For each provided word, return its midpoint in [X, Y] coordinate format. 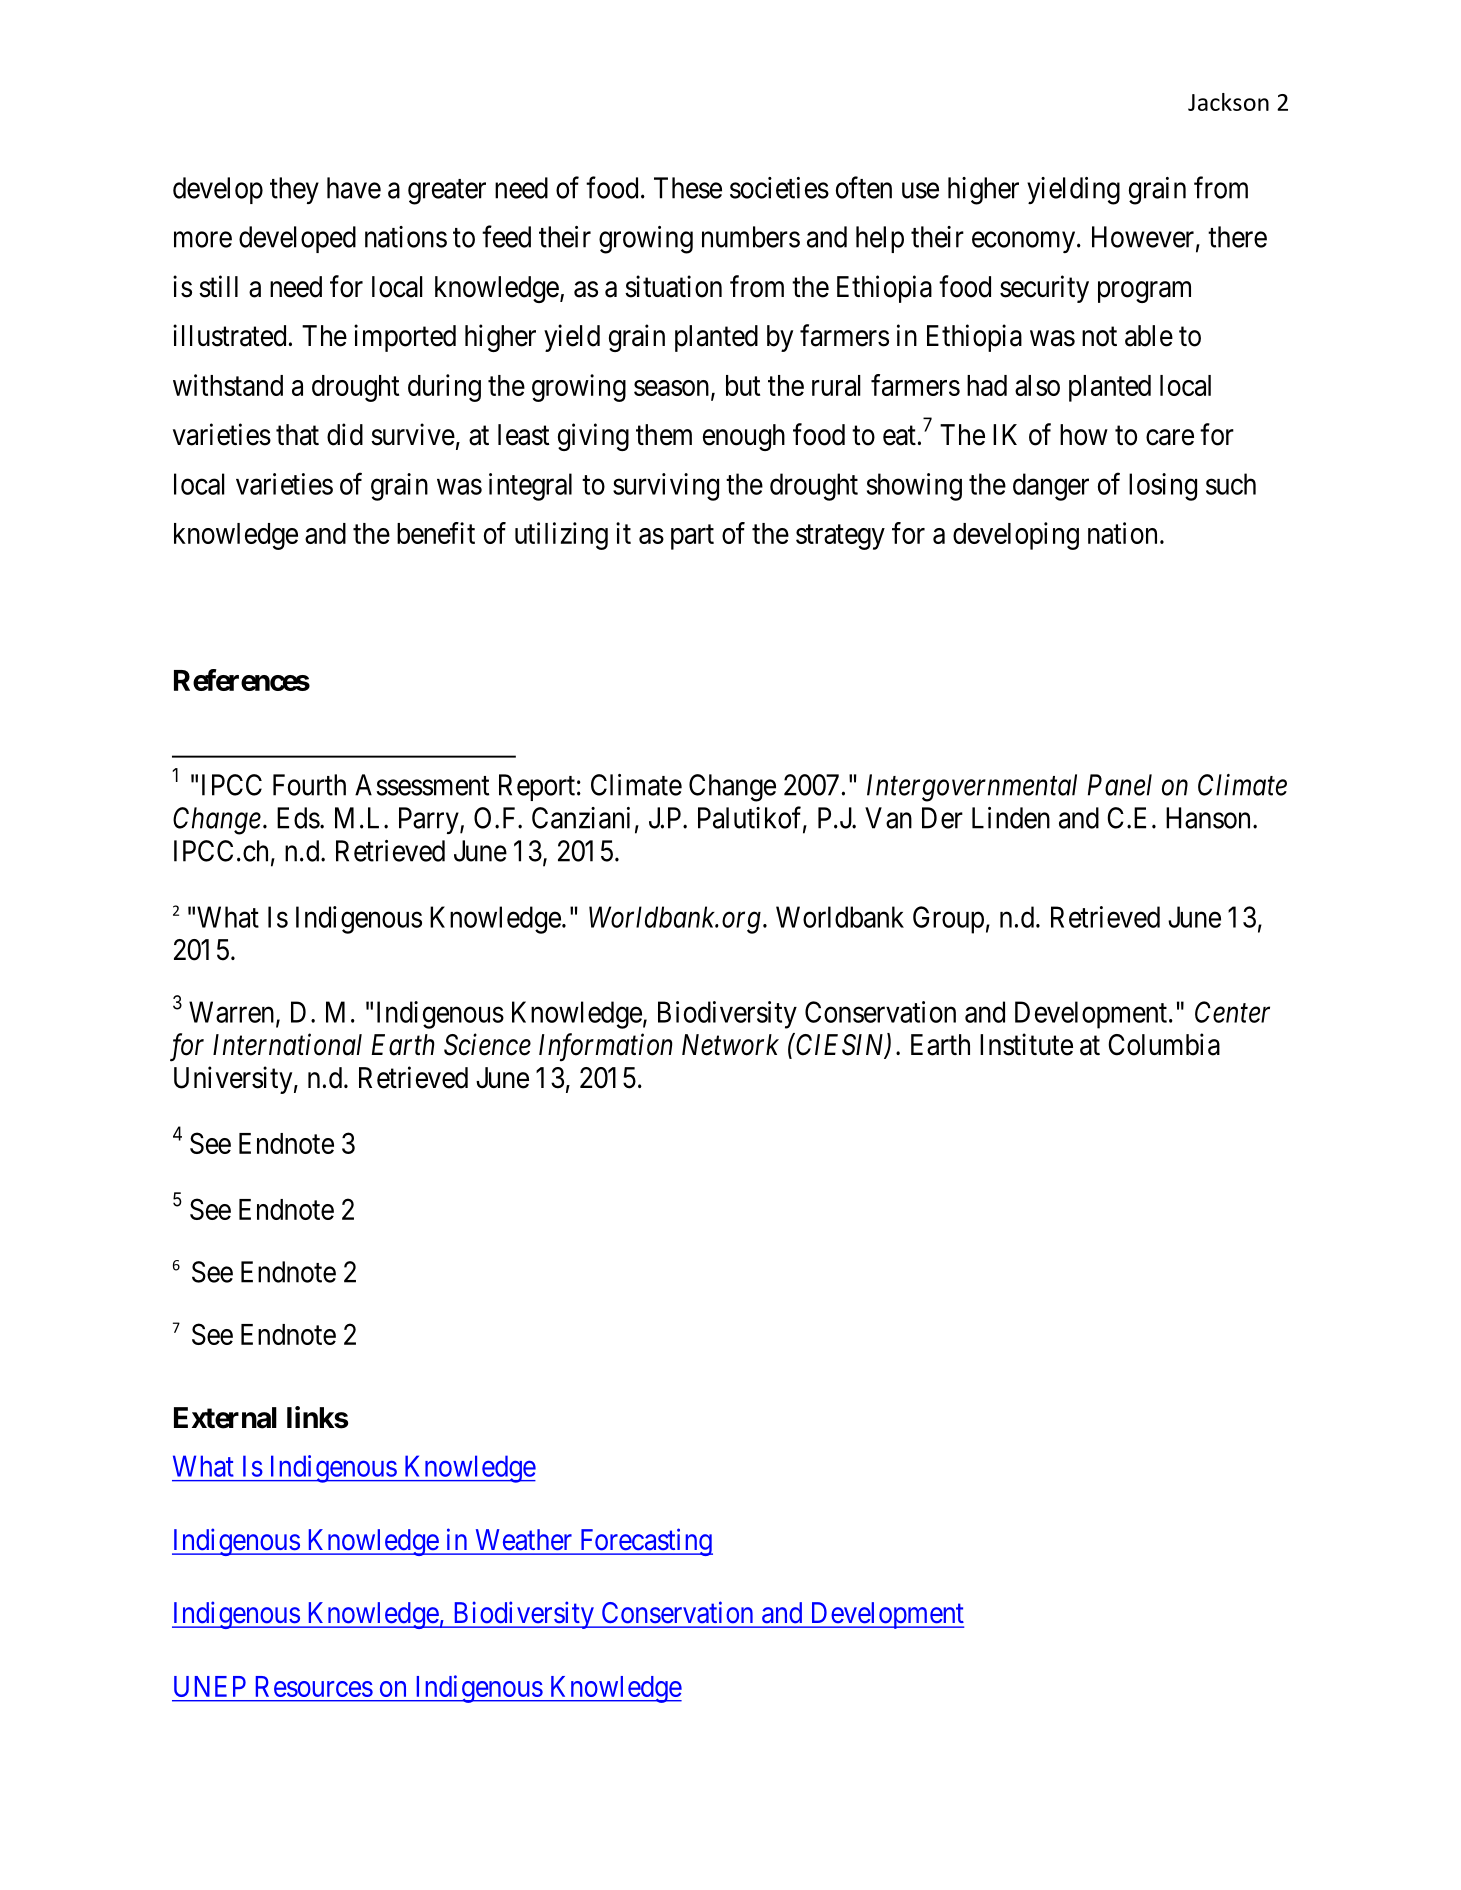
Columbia [1164, 1044]
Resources [314, 1686]
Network [730, 1045]
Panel [1120, 785]
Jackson [1228, 102]
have [354, 188]
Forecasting [645, 1542]
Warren [233, 1013]
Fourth [309, 785]
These [688, 188]
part [692, 537]
